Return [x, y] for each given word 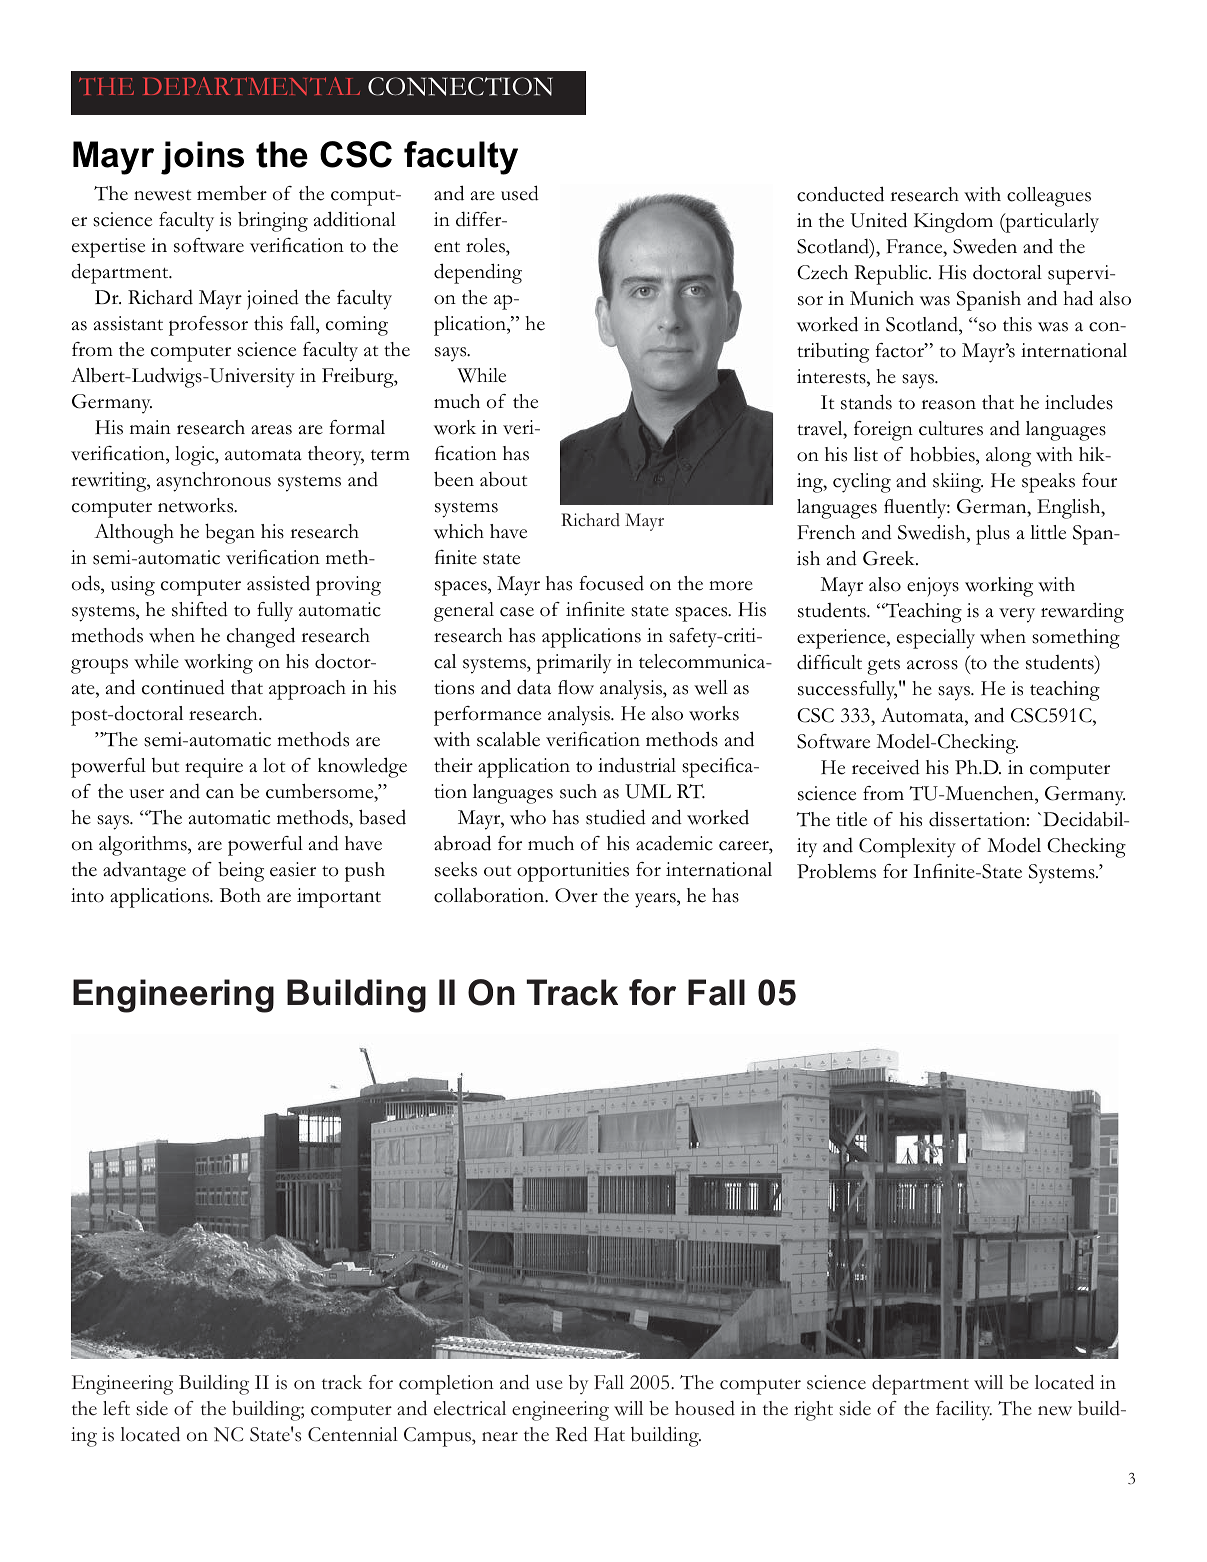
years [656, 900]
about [503, 479]
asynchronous [214, 482]
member [232, 193]
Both [240, 895]
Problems [836, 871]
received [886, 767]
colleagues [1049, 197]
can [220, 794]
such [578, 791]
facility [964, 1411]
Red [572, 1434]
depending [478, 273]
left [116, 1408]
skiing [958, 483]
